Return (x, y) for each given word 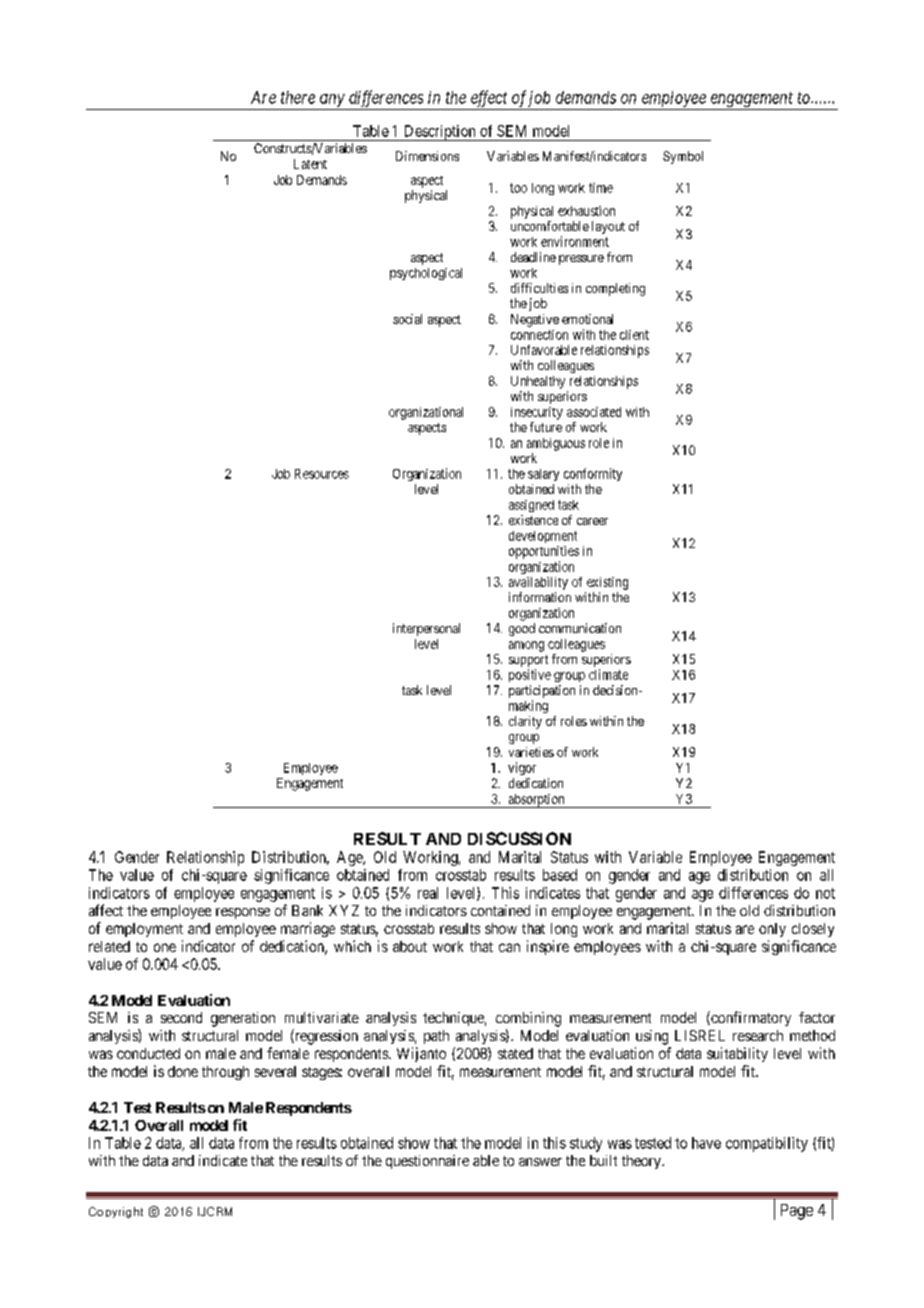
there (298, 97)
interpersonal (426, 629)
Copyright (116, 1212)
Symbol (683, 157)
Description (439, 133)
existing (607, 583)
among (526, 646)
